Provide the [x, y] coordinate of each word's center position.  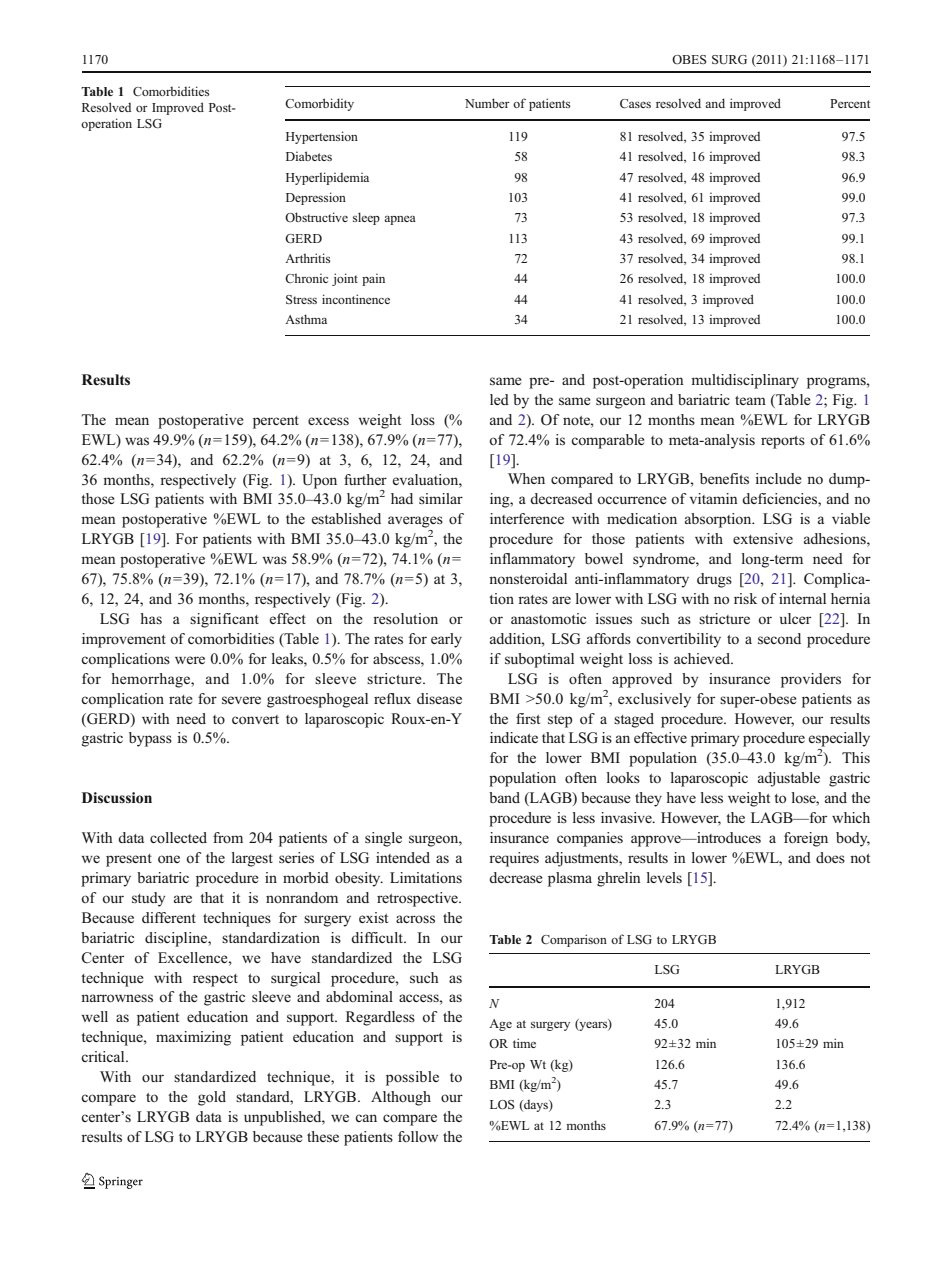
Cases [635, 103]
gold [212, 1098]
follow [418, 1136]
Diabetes [309, 156]
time [524, 1043]
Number [487, 103]
